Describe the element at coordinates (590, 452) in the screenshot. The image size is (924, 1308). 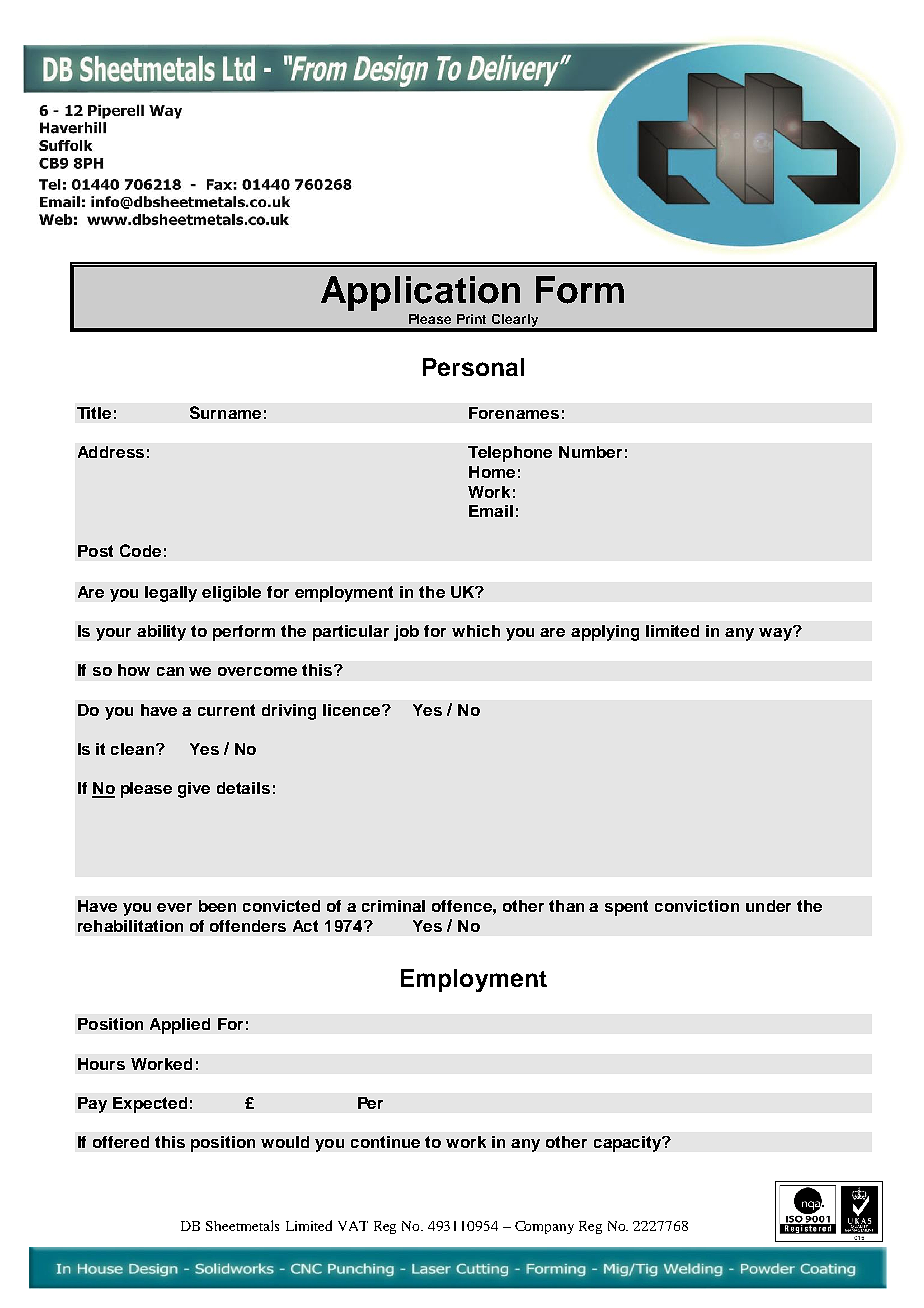
I see `Number` at that location.
